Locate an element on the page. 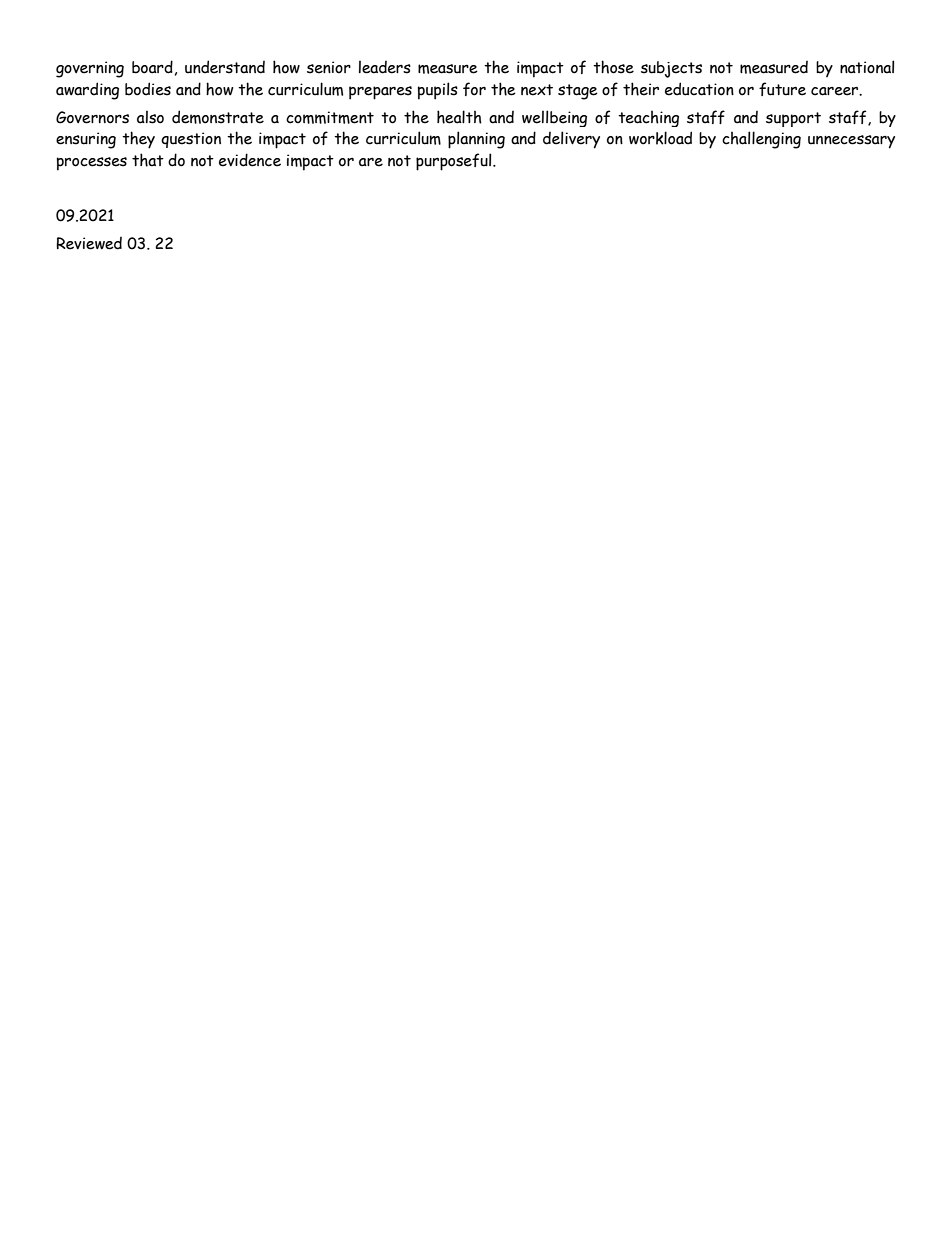 Image resolution: width=952 pixels, height=1233 pixels. that is located at coordinates (148, 160).
